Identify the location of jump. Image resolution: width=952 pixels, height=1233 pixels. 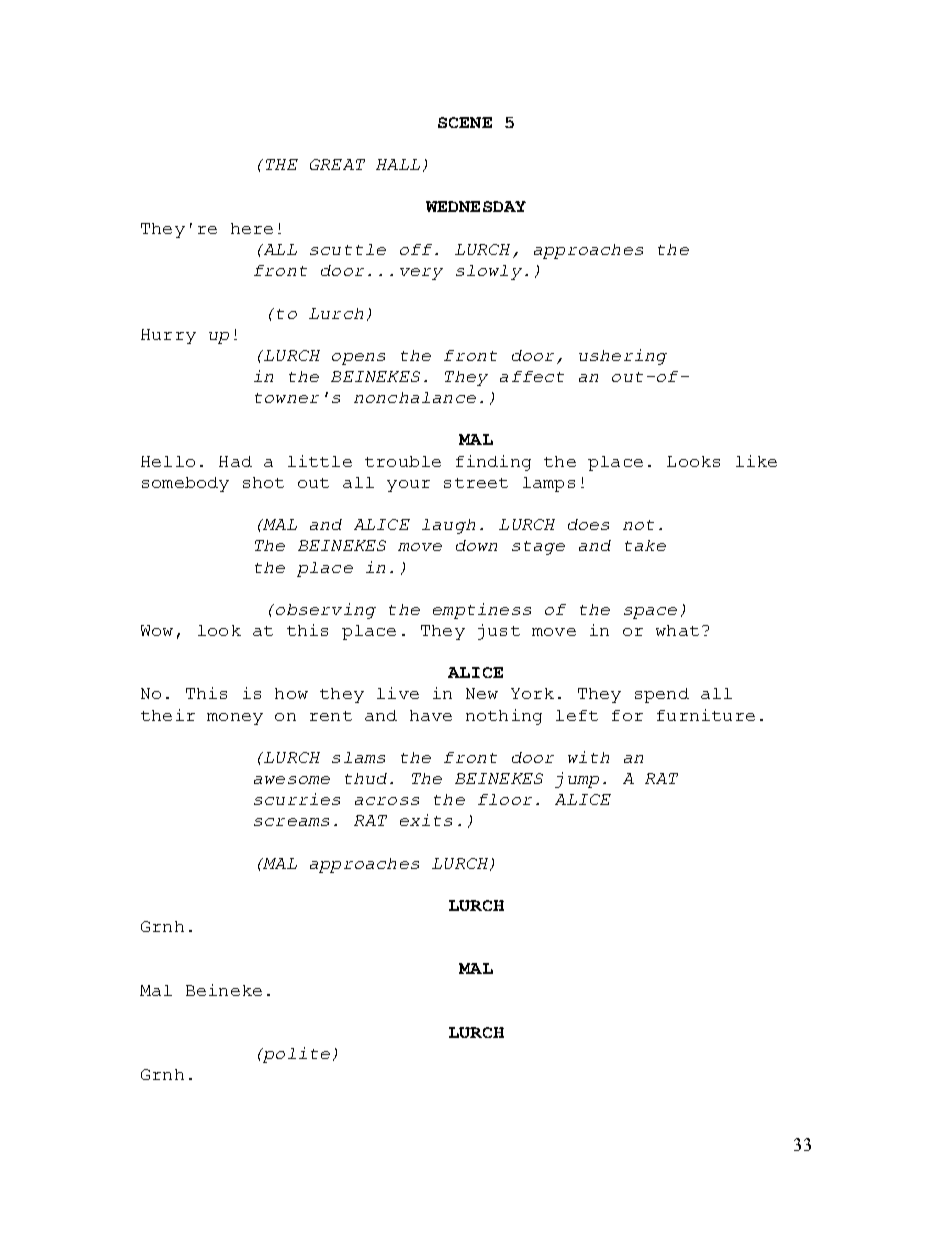
(577, 780).
